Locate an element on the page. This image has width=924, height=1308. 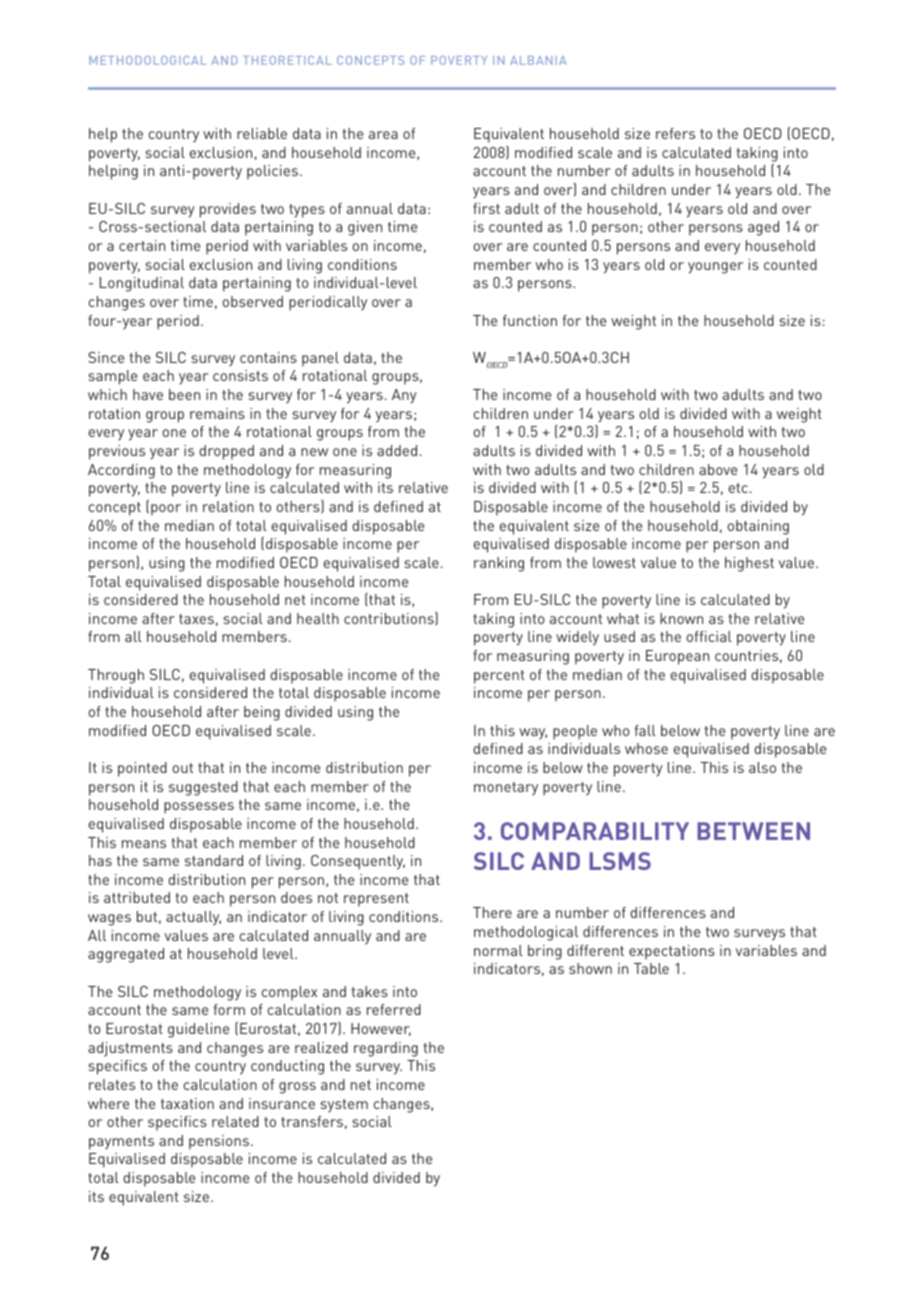
Table is located at coordinates (651, 968).
